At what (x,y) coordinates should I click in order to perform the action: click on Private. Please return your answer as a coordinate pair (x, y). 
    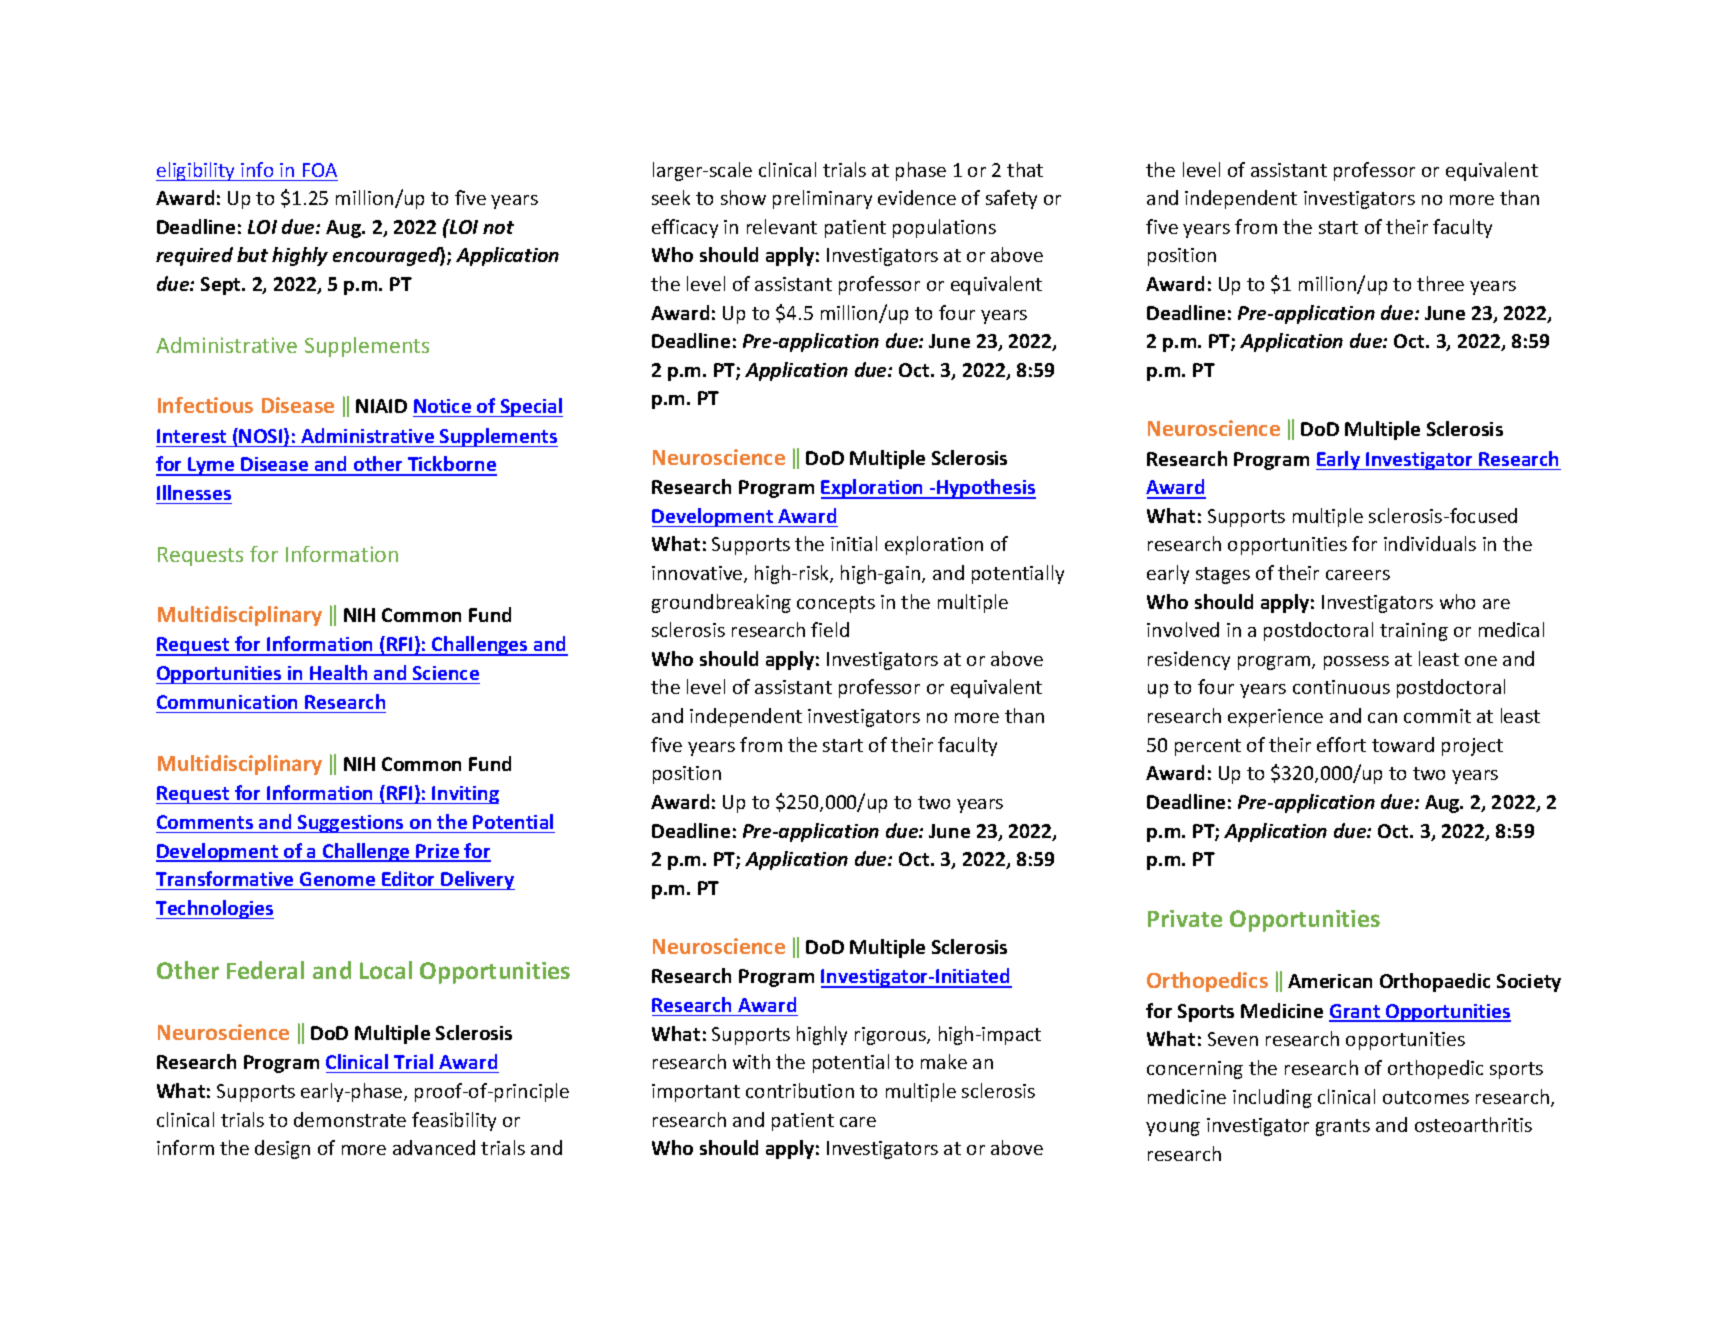
    Looking at the image, I should click on (1185, 918).
